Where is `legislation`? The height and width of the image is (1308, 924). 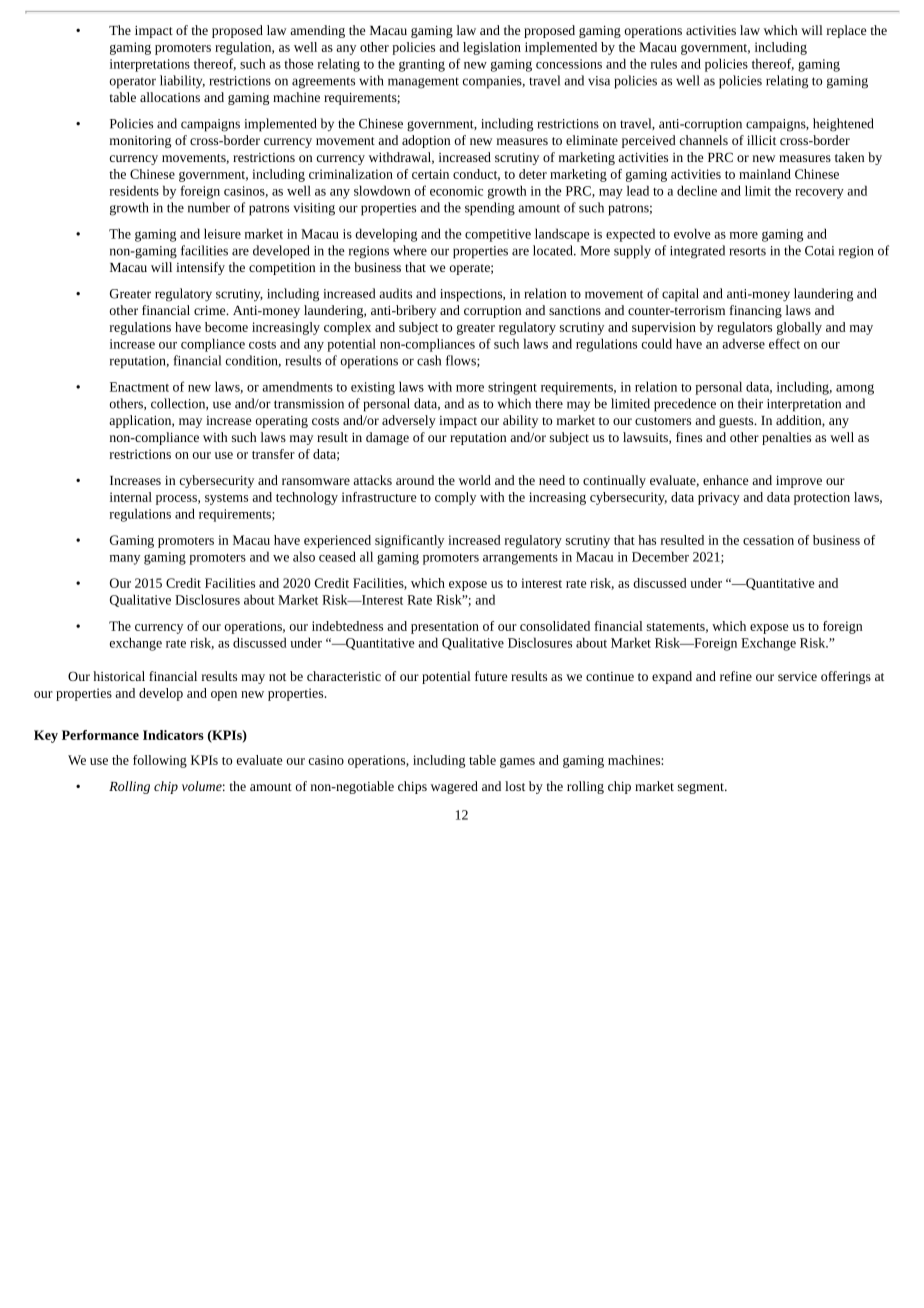 legislation is located at coordinates (492, 48).
